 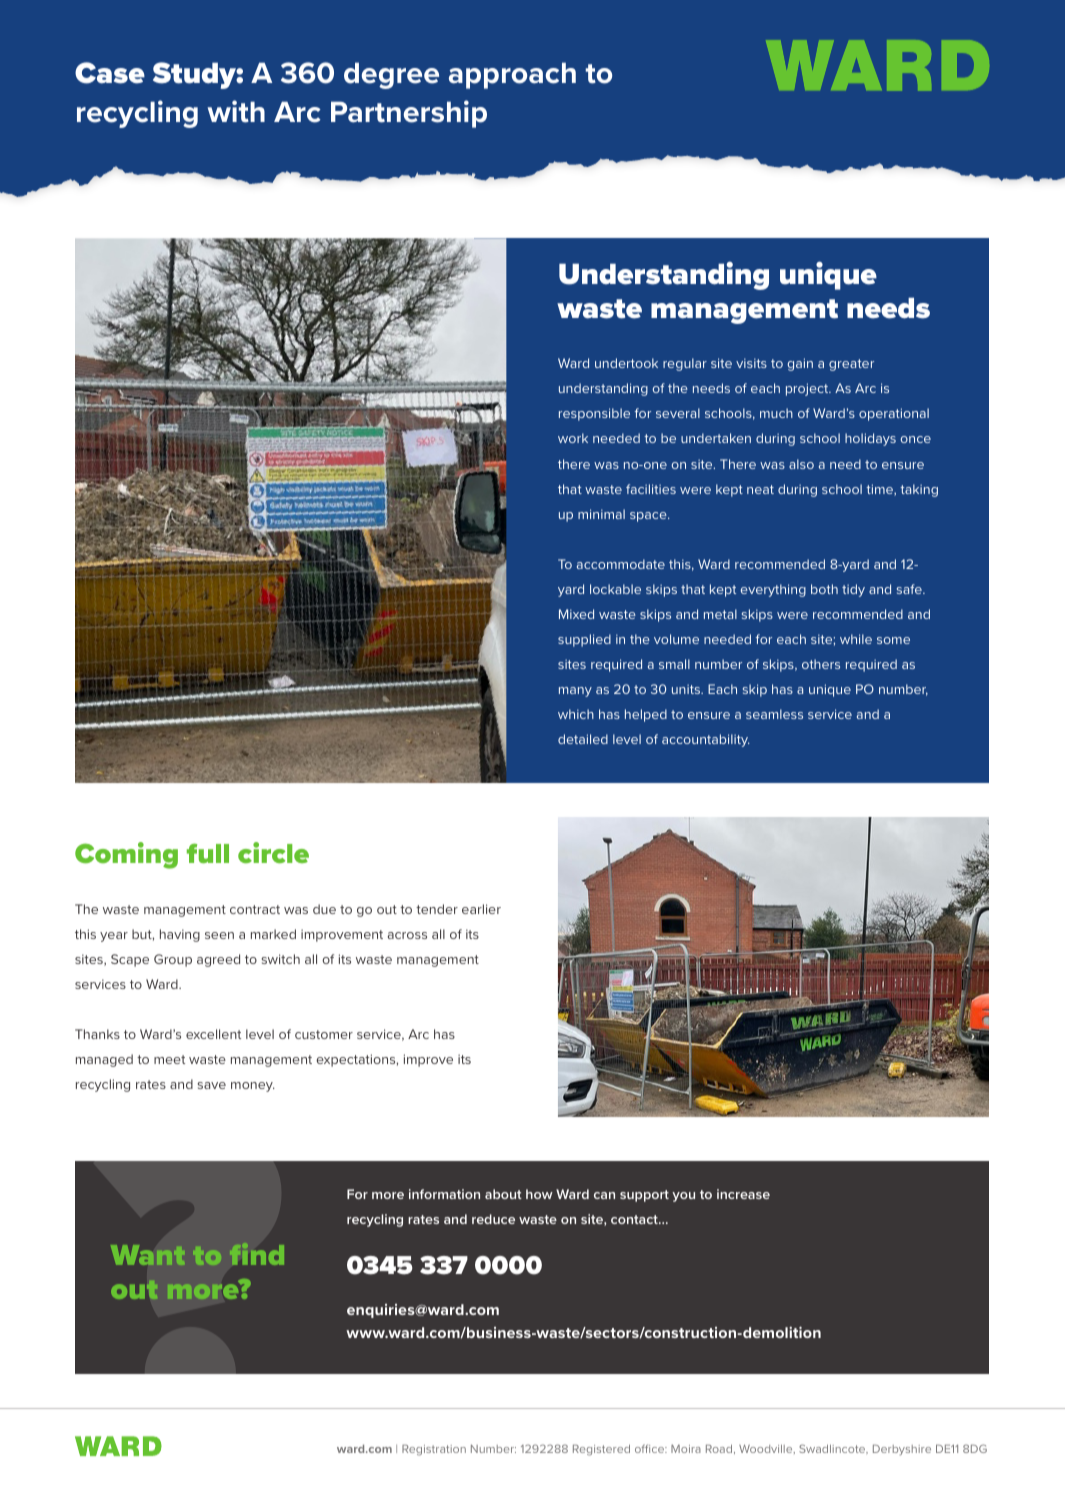 I want to click on increase, so click(x=743, y=1194).
